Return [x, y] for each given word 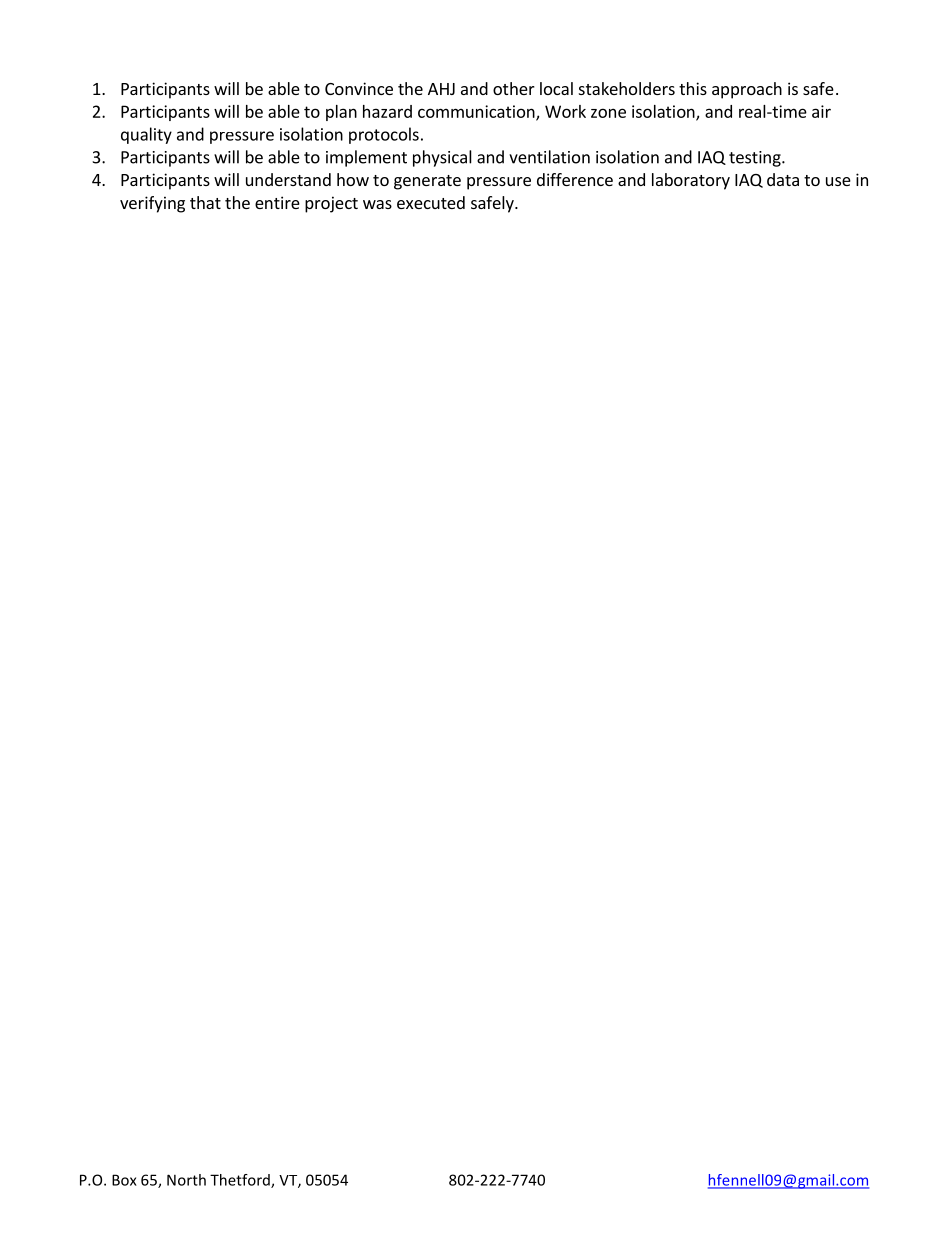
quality [146, 135]
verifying [152, 204]
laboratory [691, 181]
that [205, 202]
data [783, 179]
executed [431, 202]
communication [477, 112]
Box [124, 1180]
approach [747, 90]
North [186, 1180]
